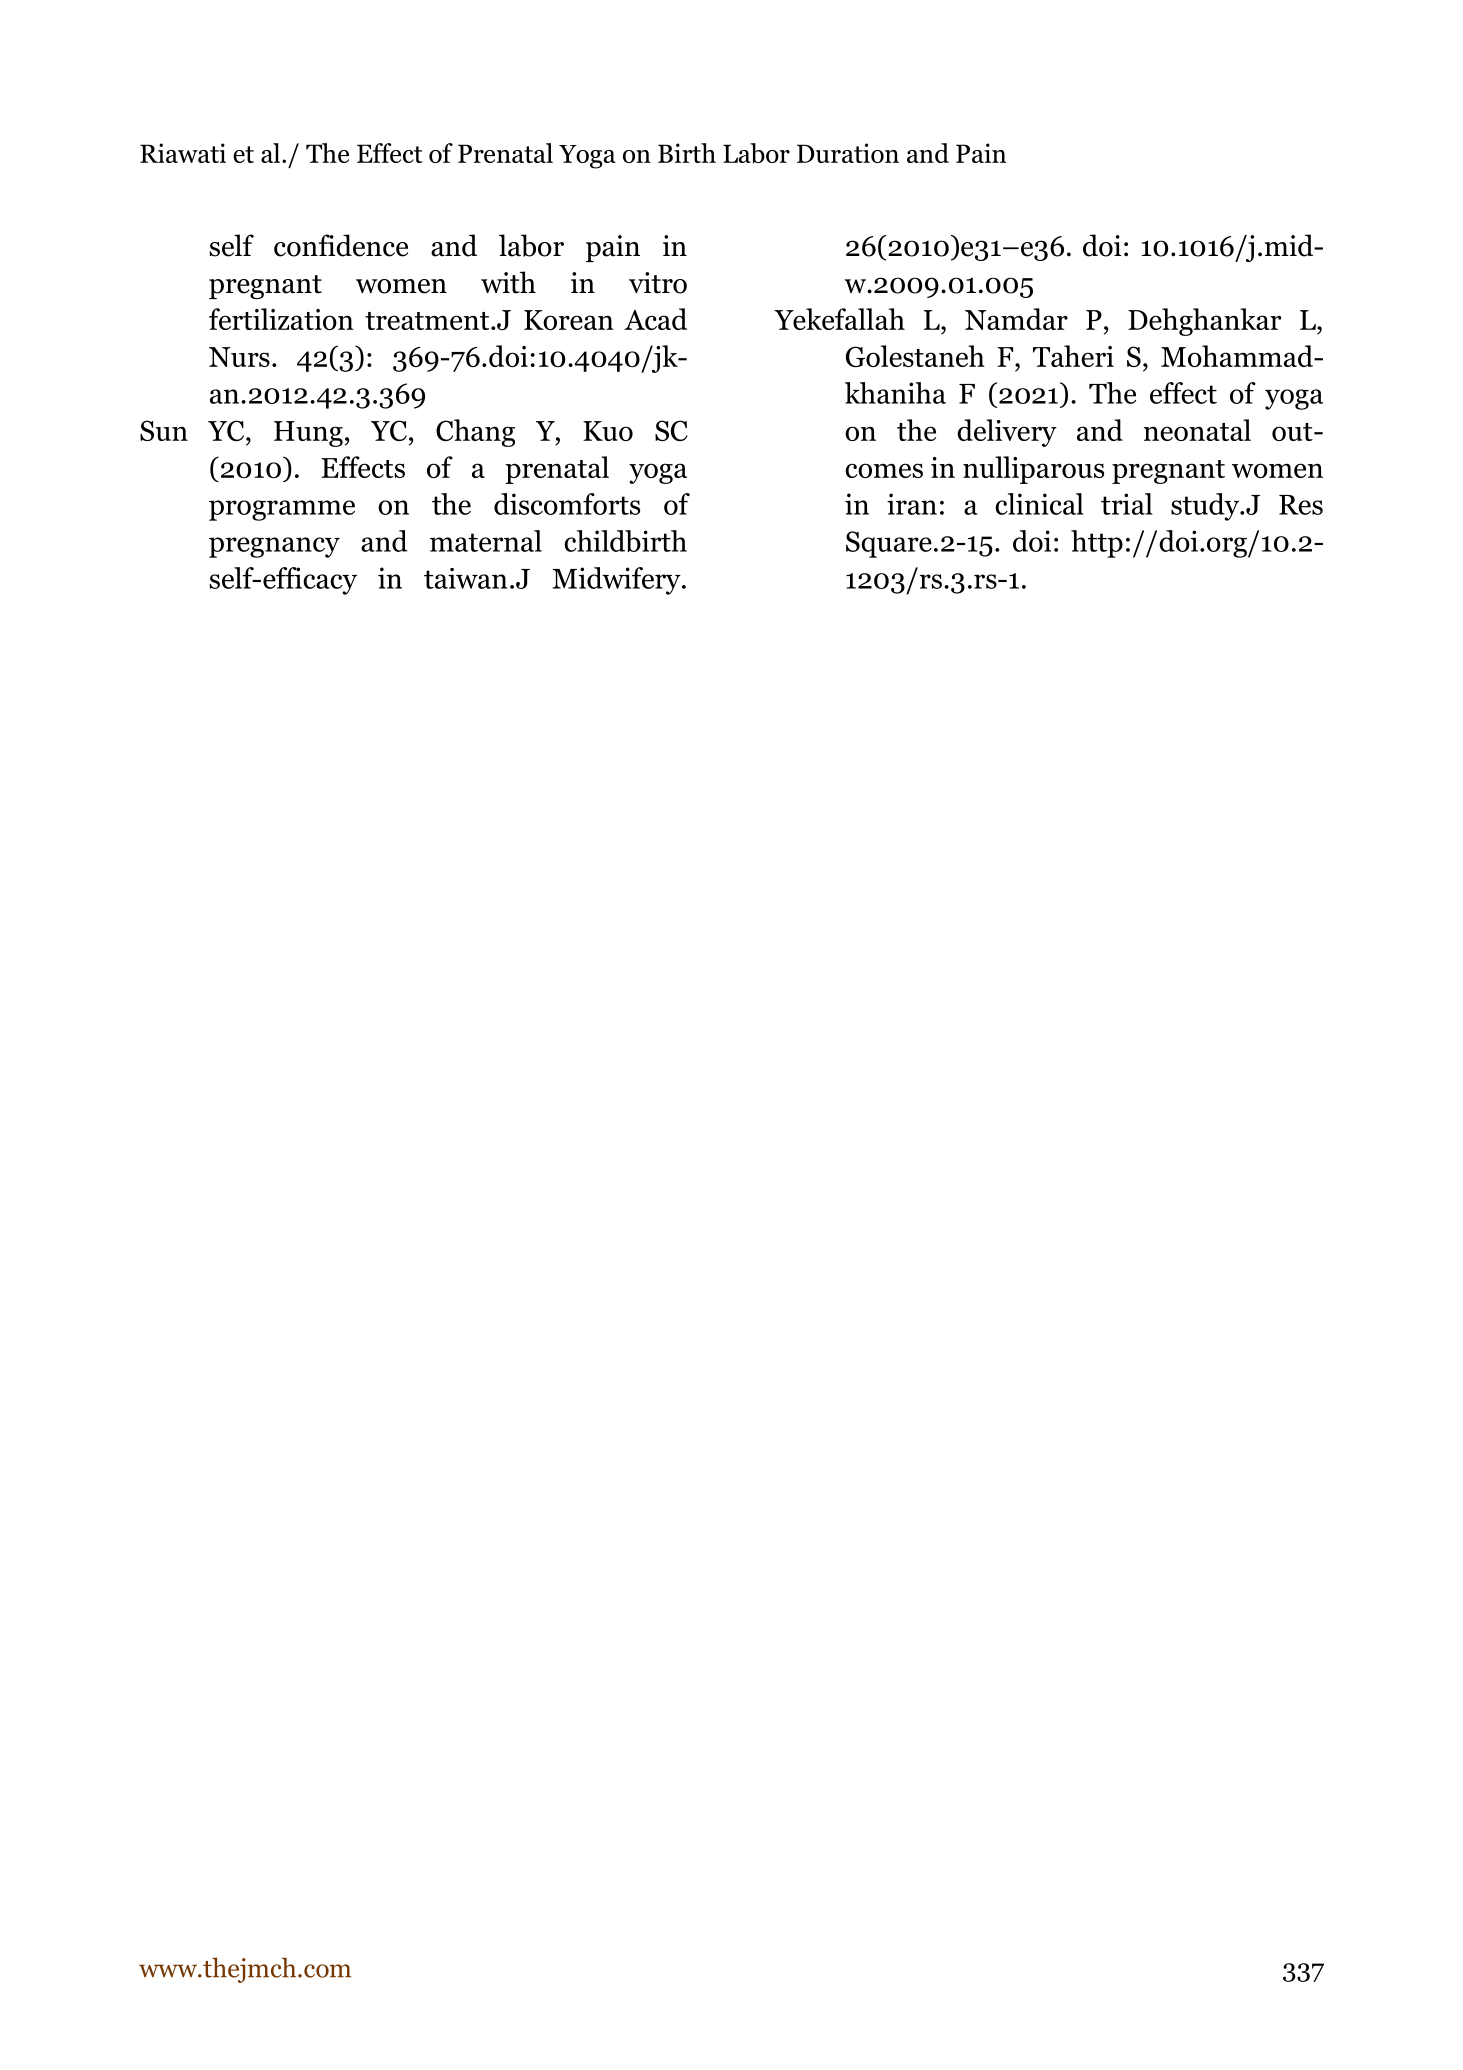  I want to click on Acad, so click(655, 319).
